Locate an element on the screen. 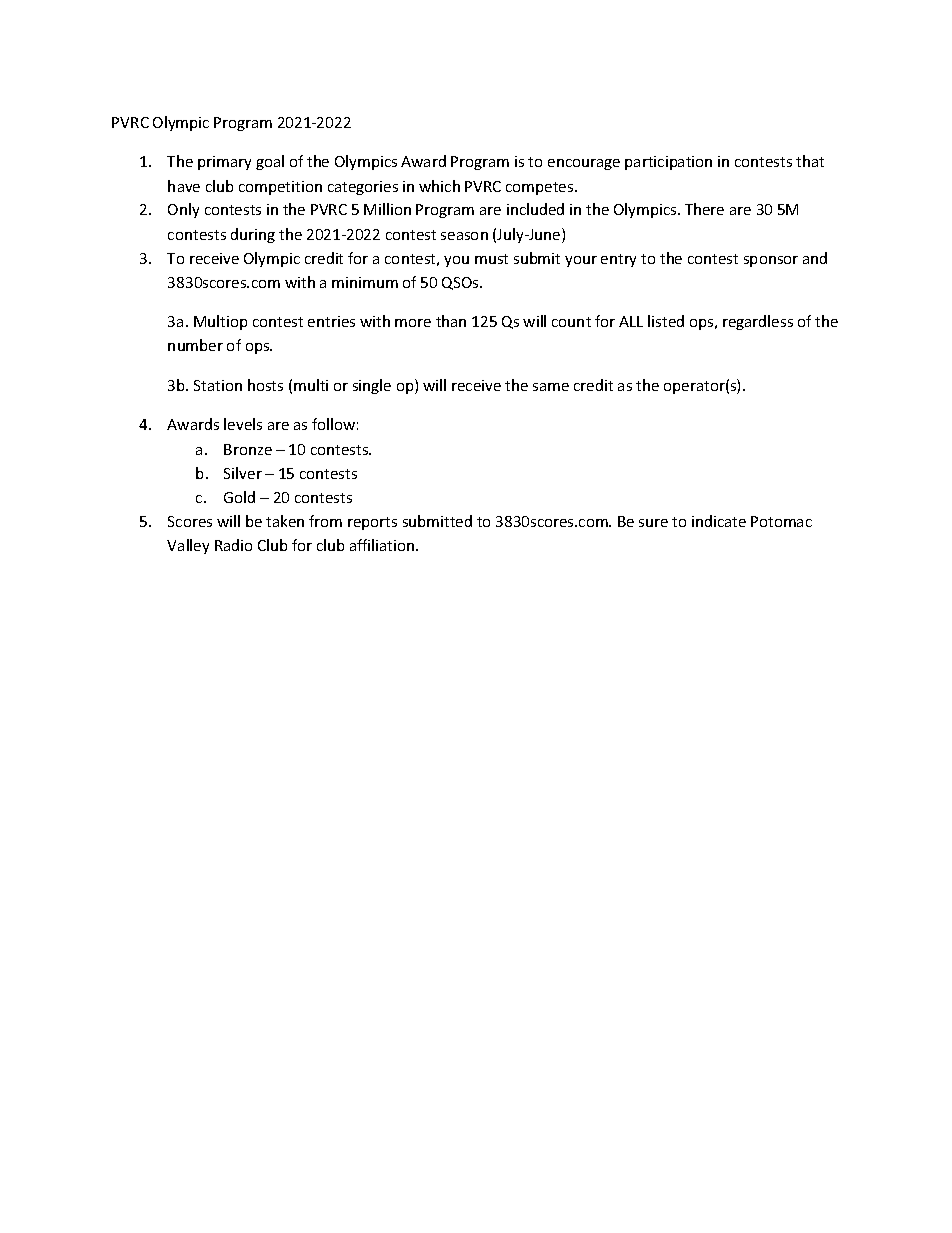  competes is located at coordinates (541, 188).
